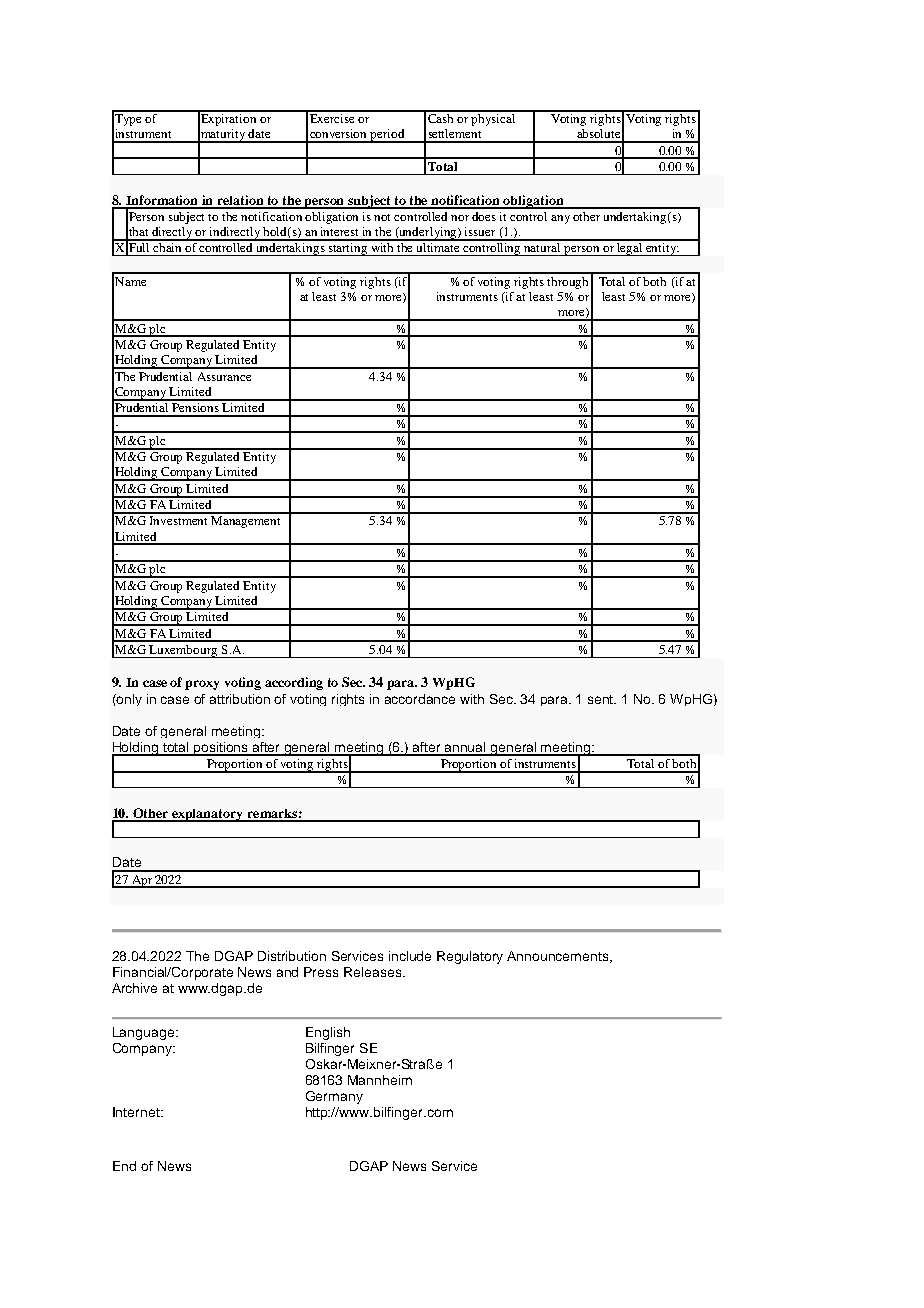 This screenshot has width=924, height=1308. Describe the element at coordinates (559, 957) in the screenshot. I see `Announcements` at that location.
